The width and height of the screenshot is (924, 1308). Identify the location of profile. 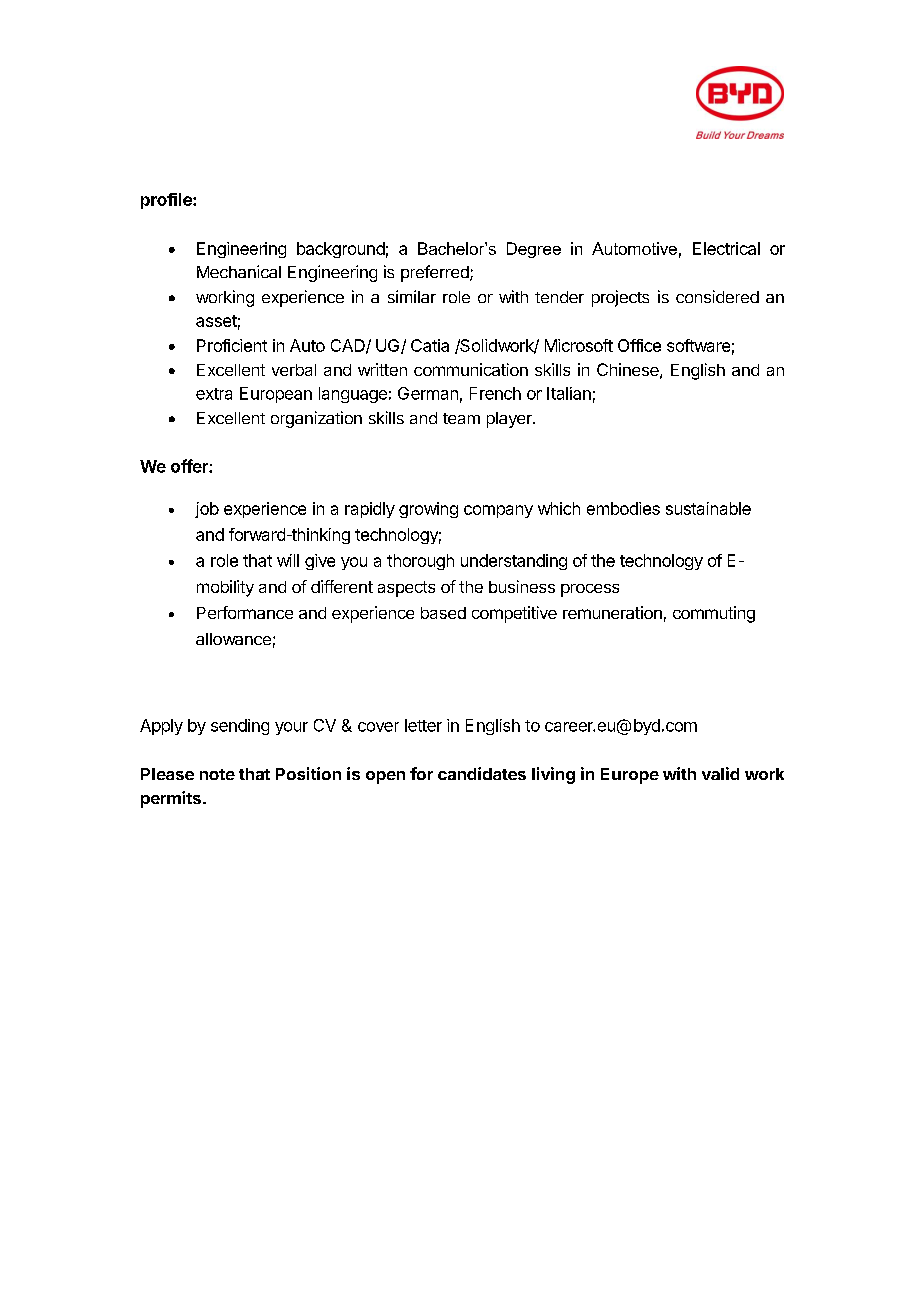
(167, 201).
